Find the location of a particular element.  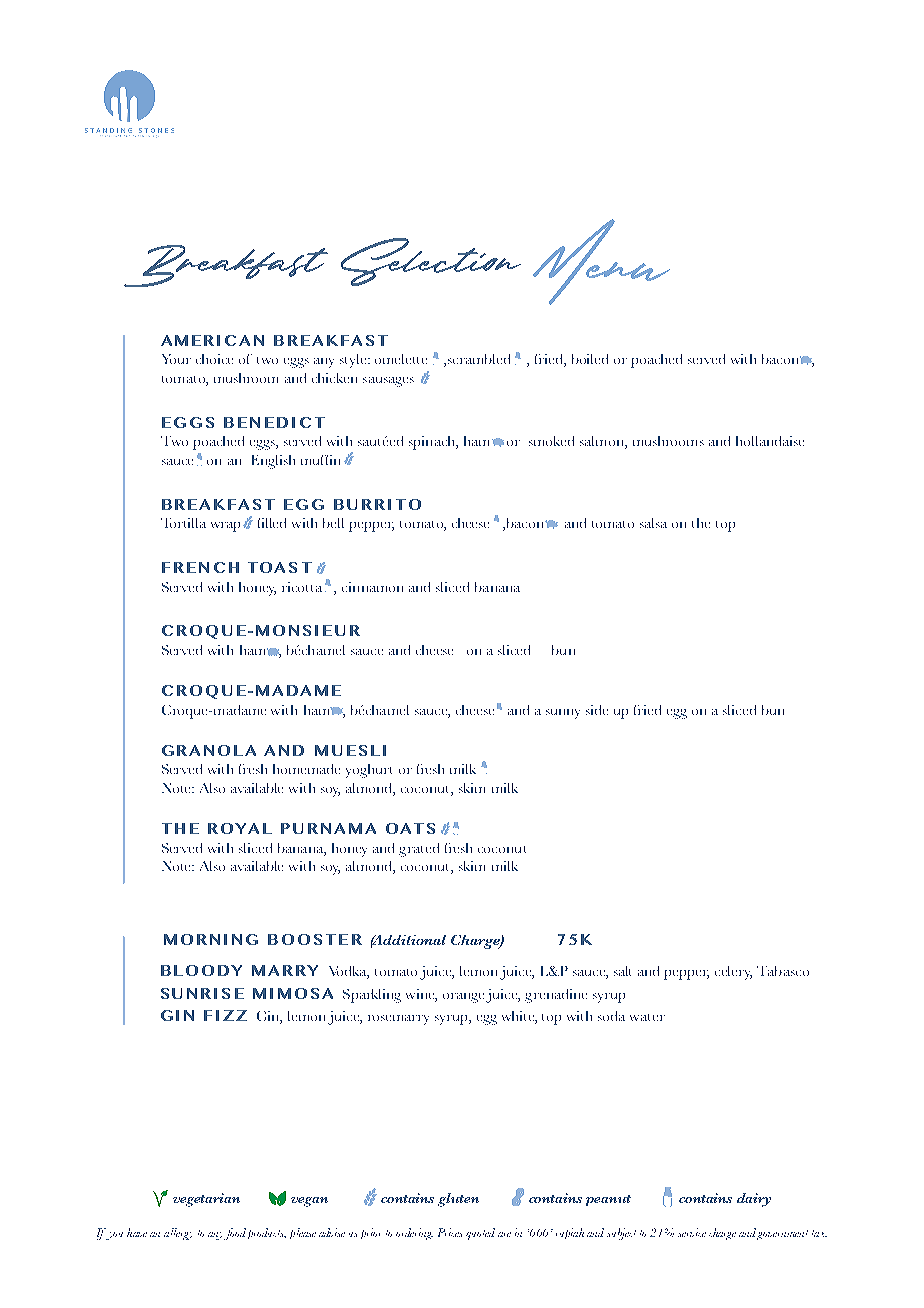

choice is located at coordinates (214, 359).
